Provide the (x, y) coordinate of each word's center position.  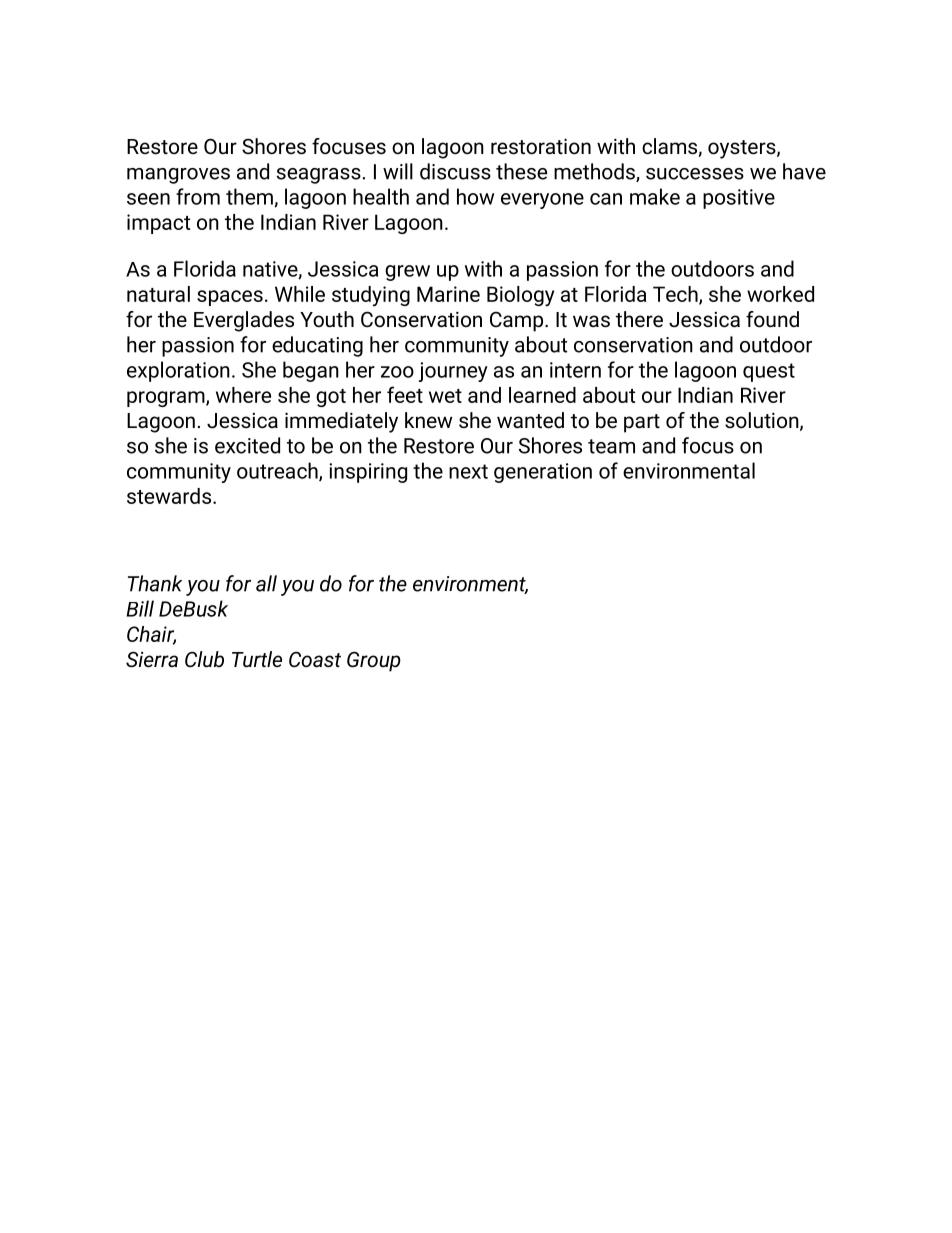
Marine (448, 294)
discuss (455, 171)
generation (543, 473)
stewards (170, 496)
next (468, 471)
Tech (676, 295)
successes (695, 174)
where (243, 395)
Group (374, 661)
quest (769, 372)
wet (445, 396)
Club (204, 659)
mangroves (178, 176)
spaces (230, 298)
